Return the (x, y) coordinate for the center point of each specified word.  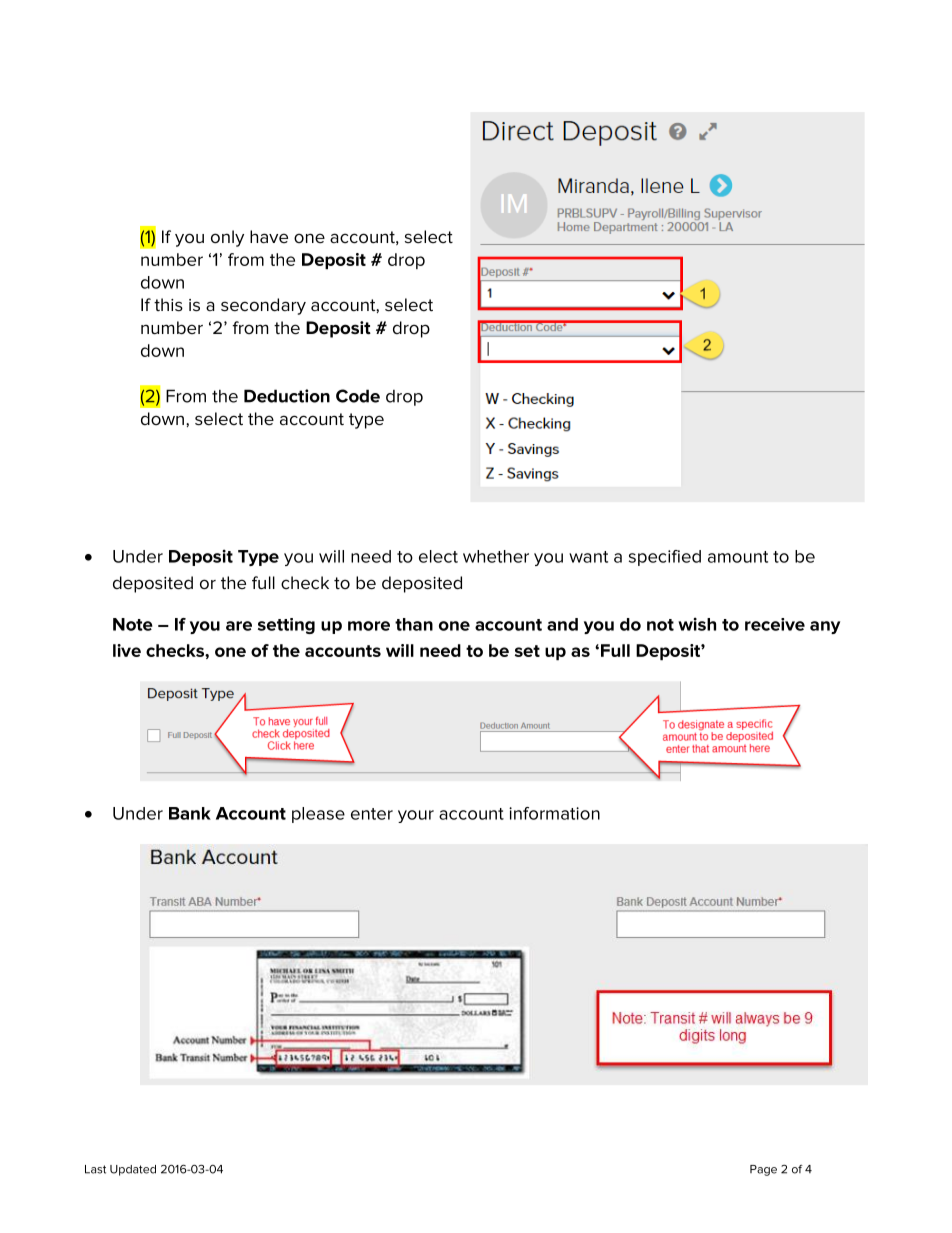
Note (133, 624)
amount (738, 557)
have (269, 236)
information (554, 813)
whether (496, 556)
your (416, 816)
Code (358, 396)
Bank (190, 813)
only (227, 238)
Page (763, 1170)
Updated (133, 1170)
